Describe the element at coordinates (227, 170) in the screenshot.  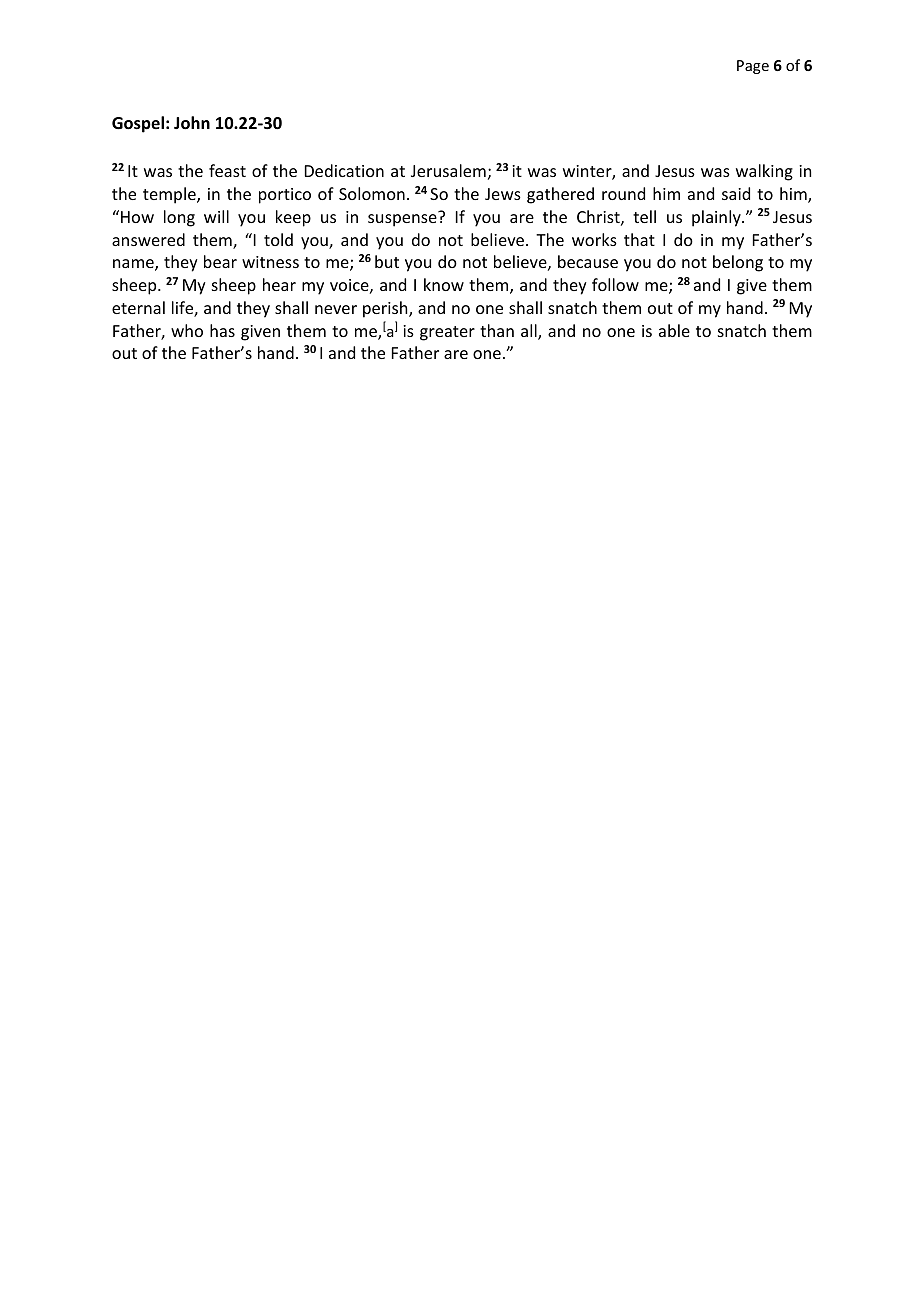
I see `feast` at that location.
